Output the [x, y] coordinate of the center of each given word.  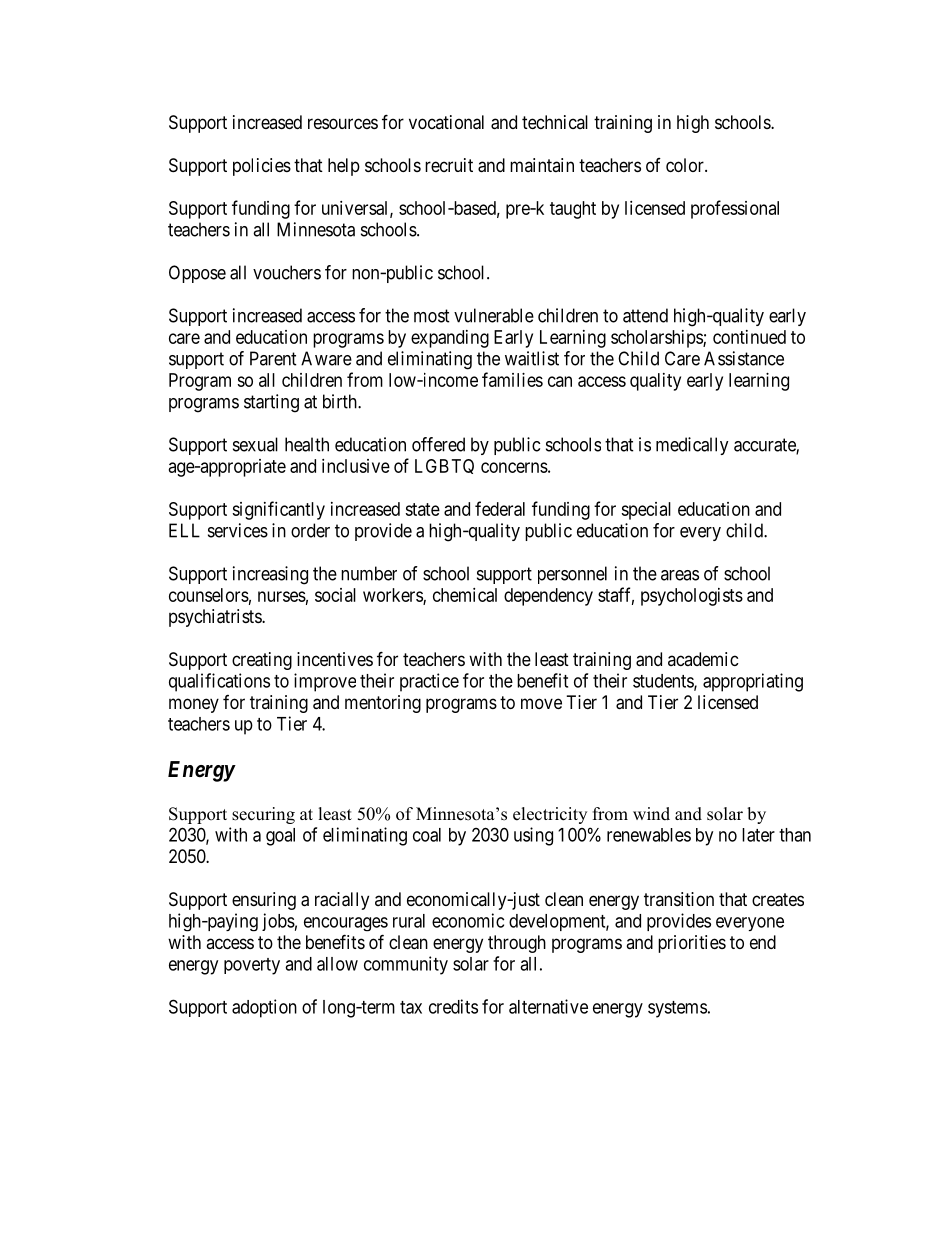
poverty [252, 966]
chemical [465, 595]
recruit [449, 165]
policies [262, 167]
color [686, 165]
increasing [270, 575]
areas [680, 575]
